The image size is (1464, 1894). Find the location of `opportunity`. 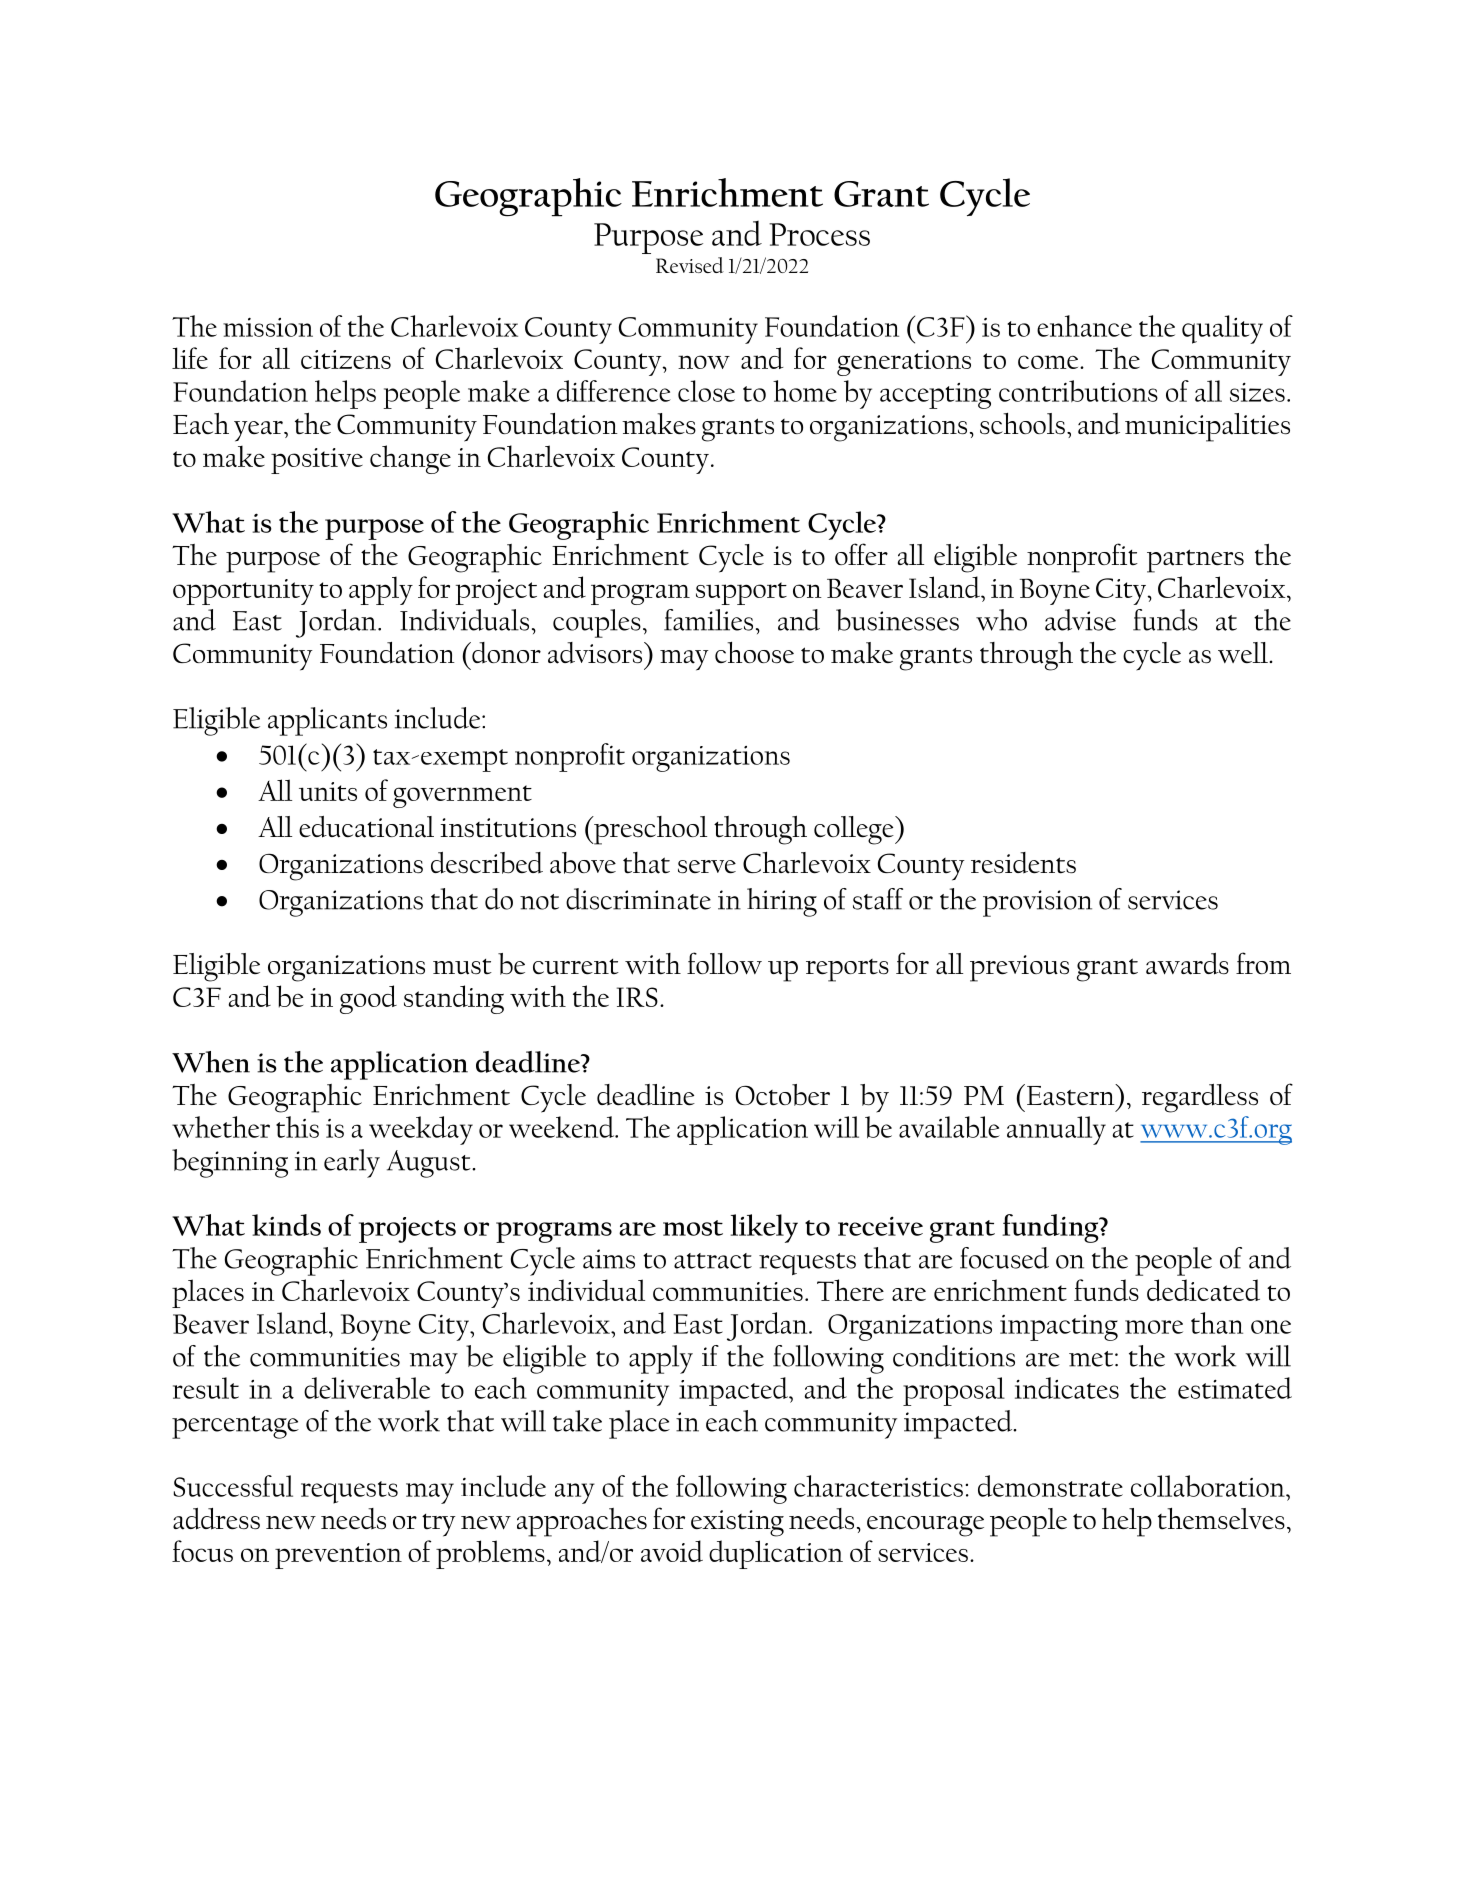

opportunity is located at coordinates (243, 592).
